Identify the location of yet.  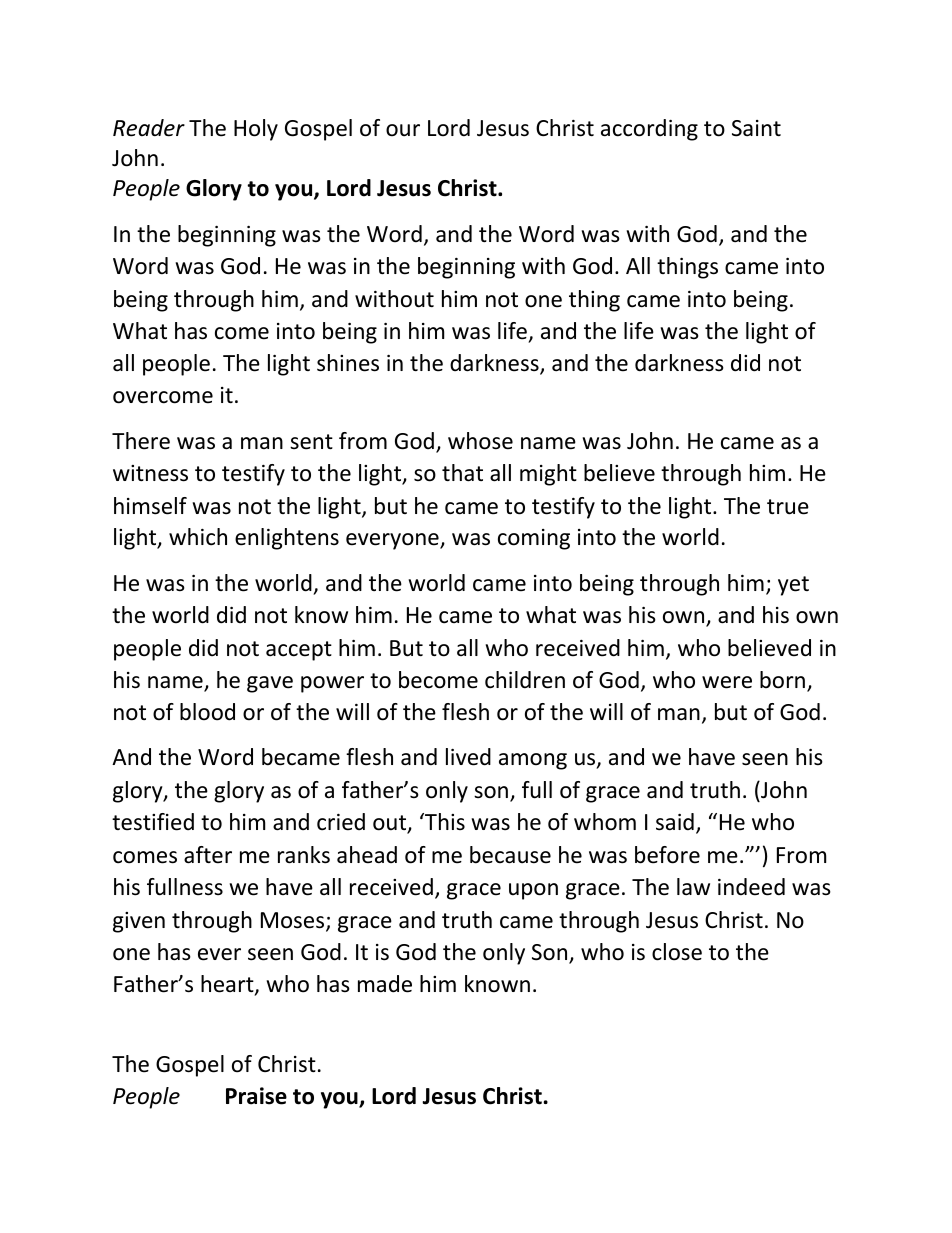
(793, 586).
